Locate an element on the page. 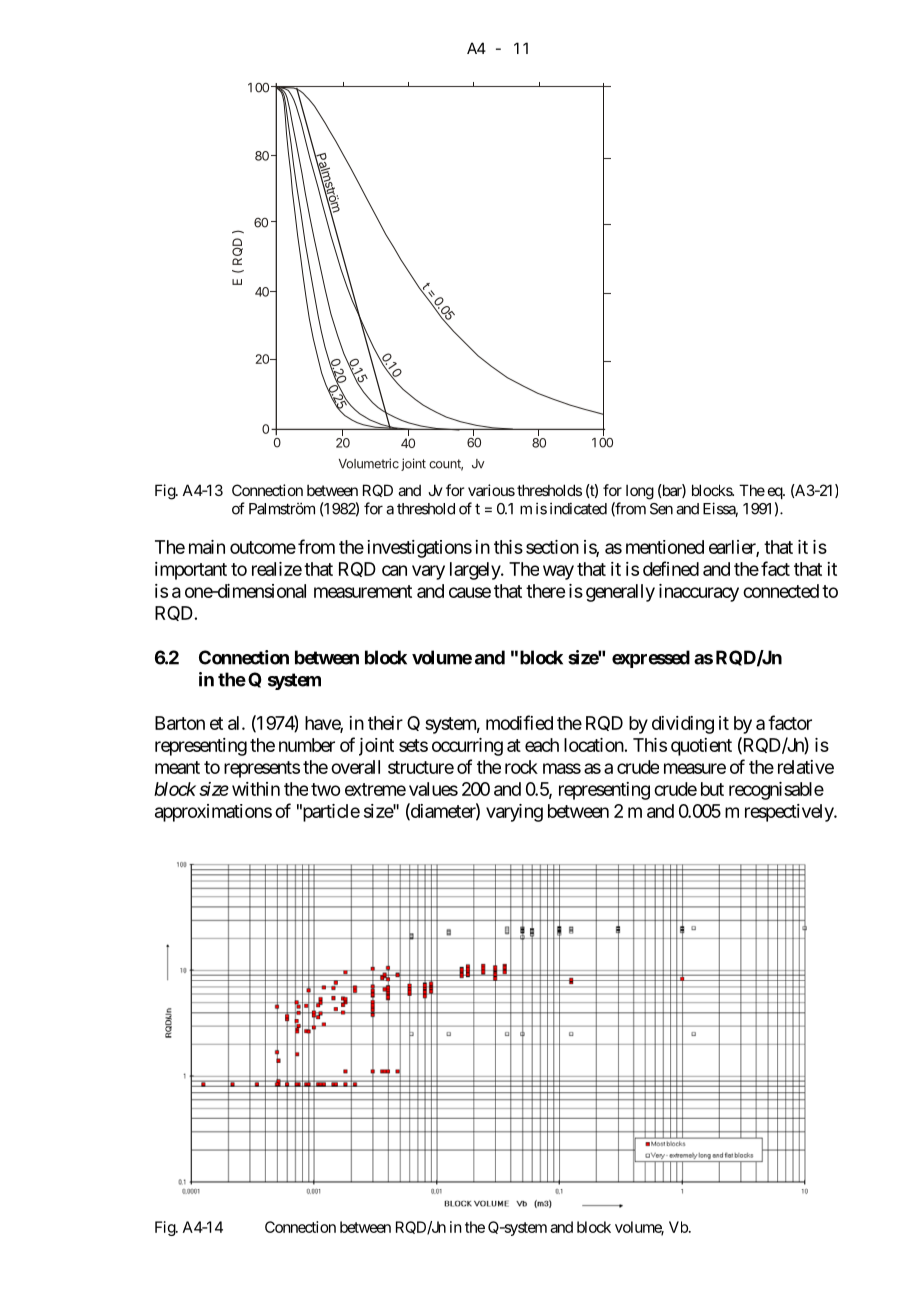 This document has width=924, height=1308. expressed is located at coordinates (651, 659).
